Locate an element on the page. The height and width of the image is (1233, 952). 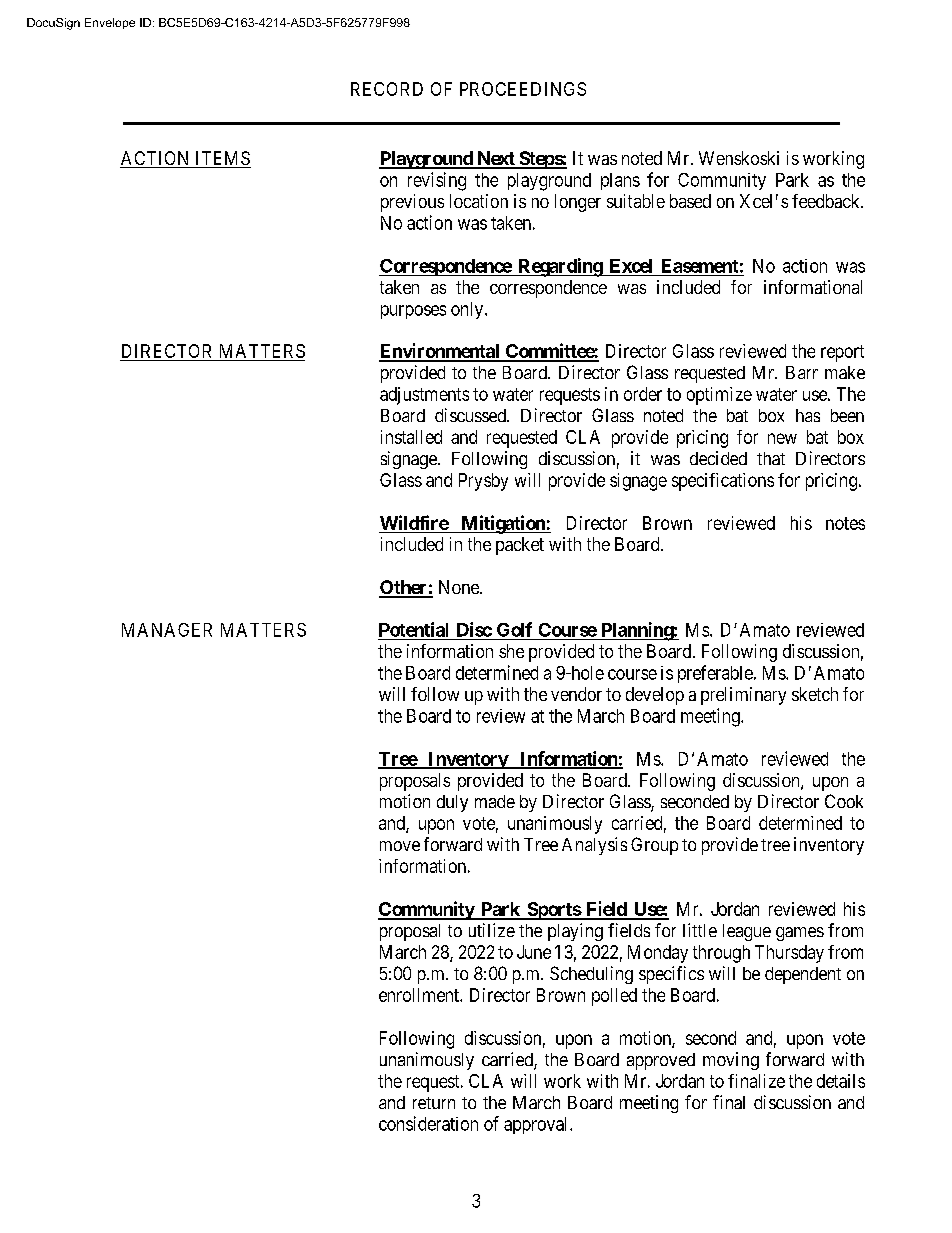
PROCEEDINGS is located at coordinates (523, 89).
